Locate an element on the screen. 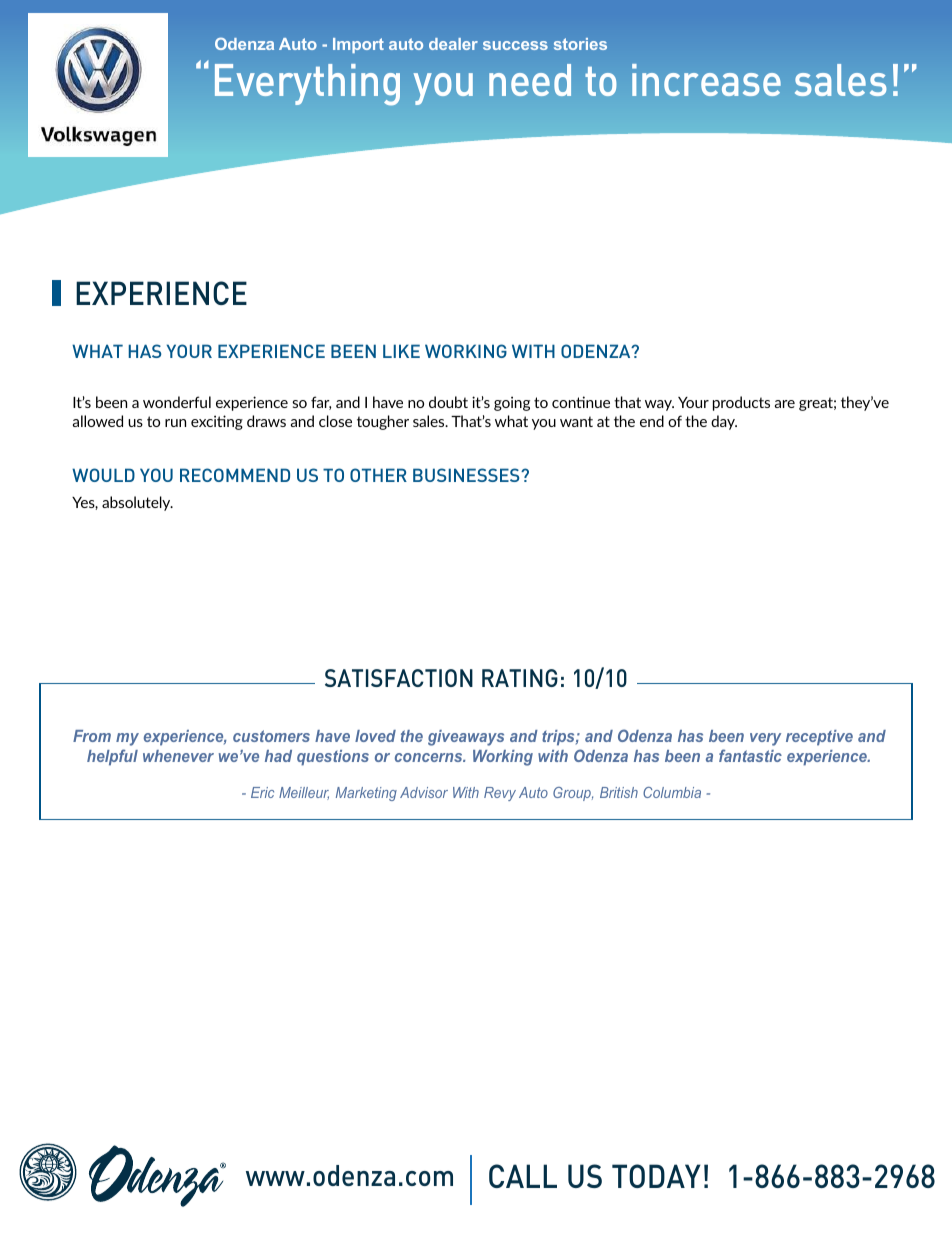  dealer is located at coordinates (453, 44).
